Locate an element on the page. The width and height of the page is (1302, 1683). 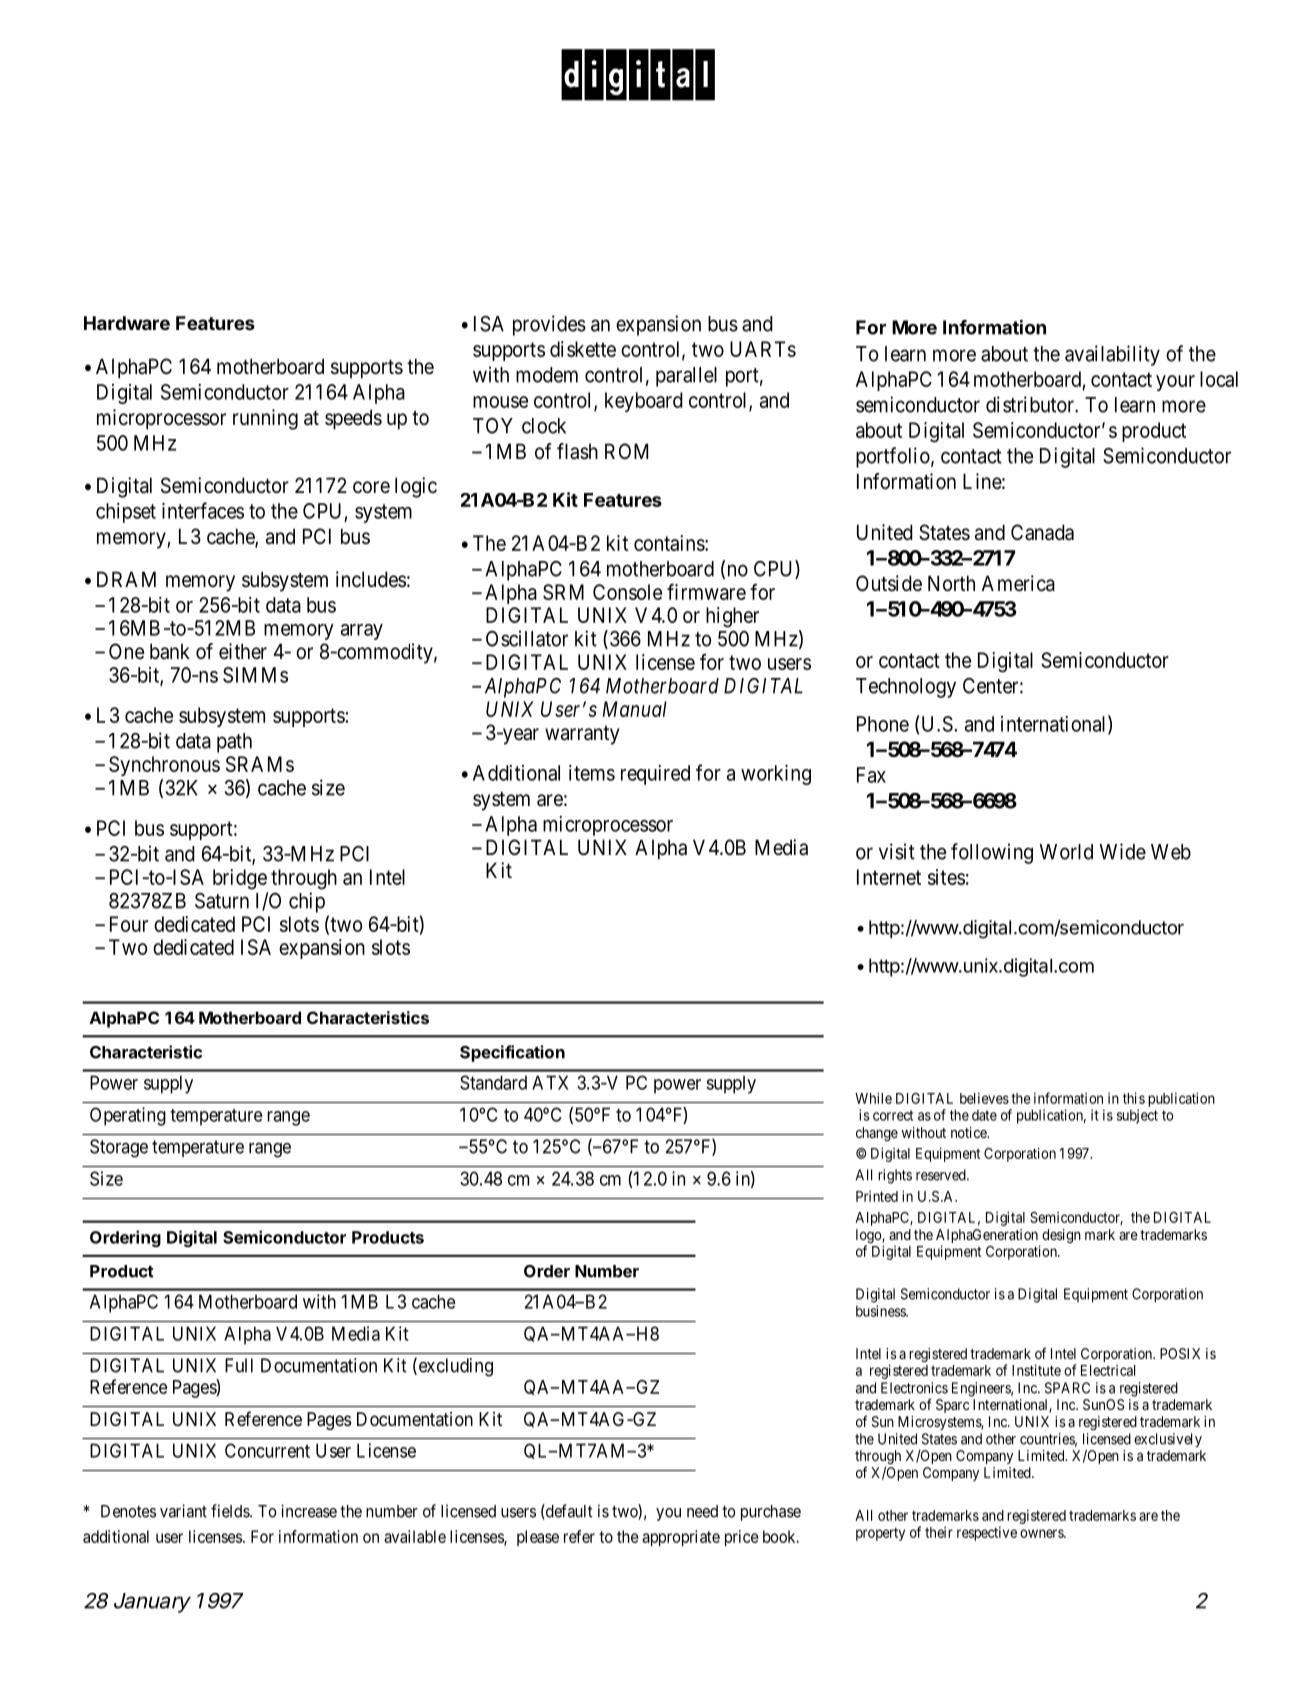
Operating is located at coordinates (128, 1116).
